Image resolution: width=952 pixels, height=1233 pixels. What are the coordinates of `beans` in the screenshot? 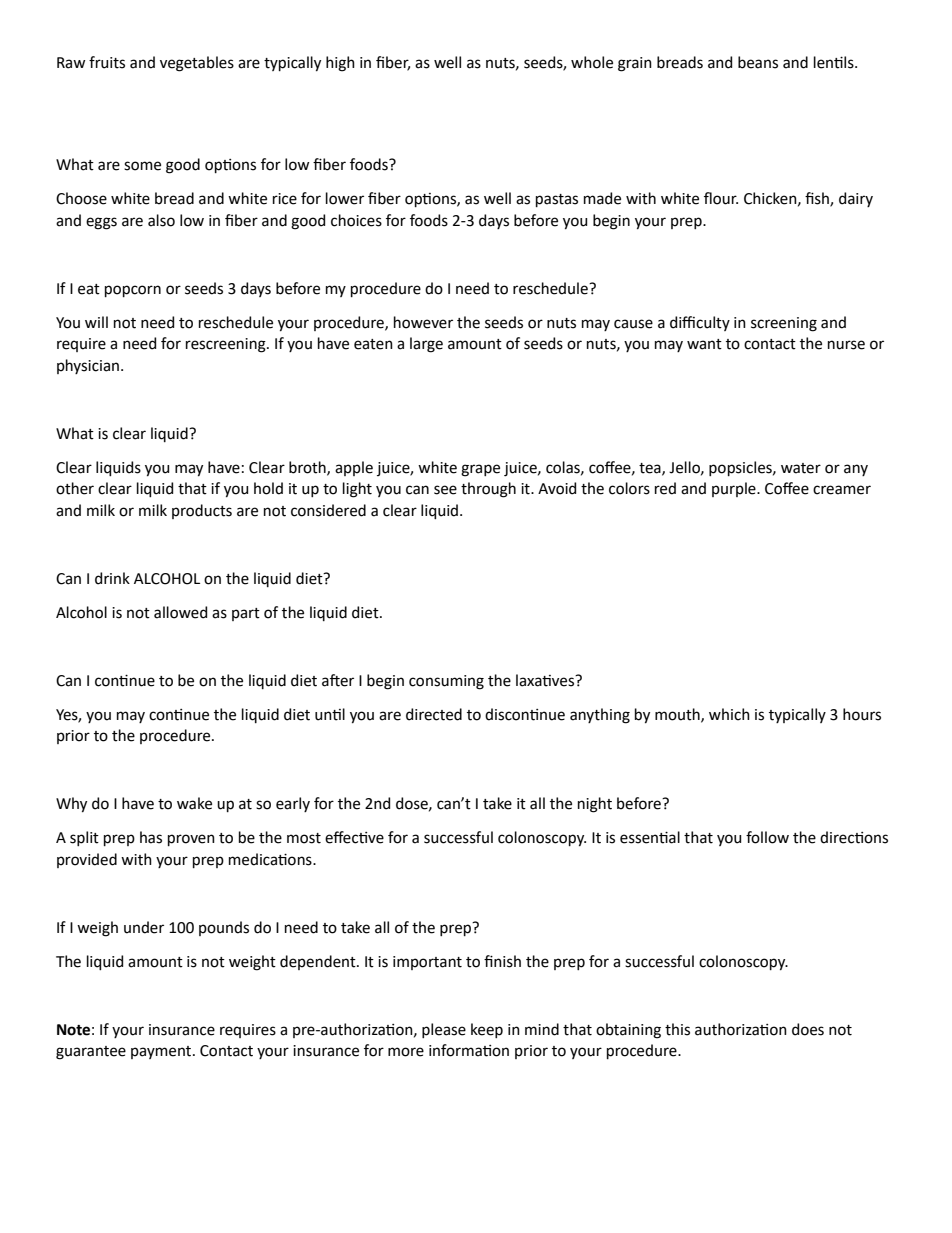 It's located at (758, 62).
